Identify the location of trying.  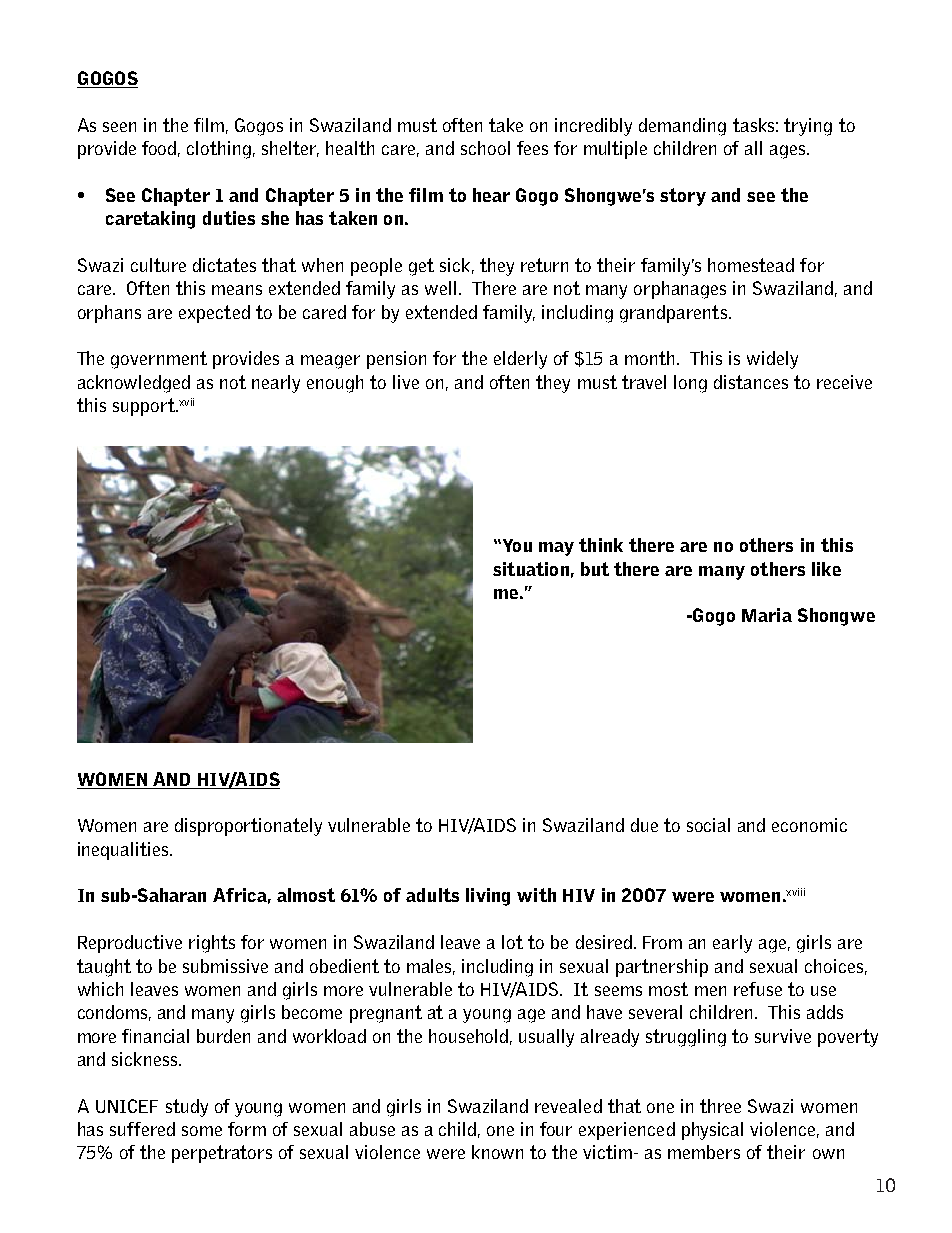
(808, 127).
